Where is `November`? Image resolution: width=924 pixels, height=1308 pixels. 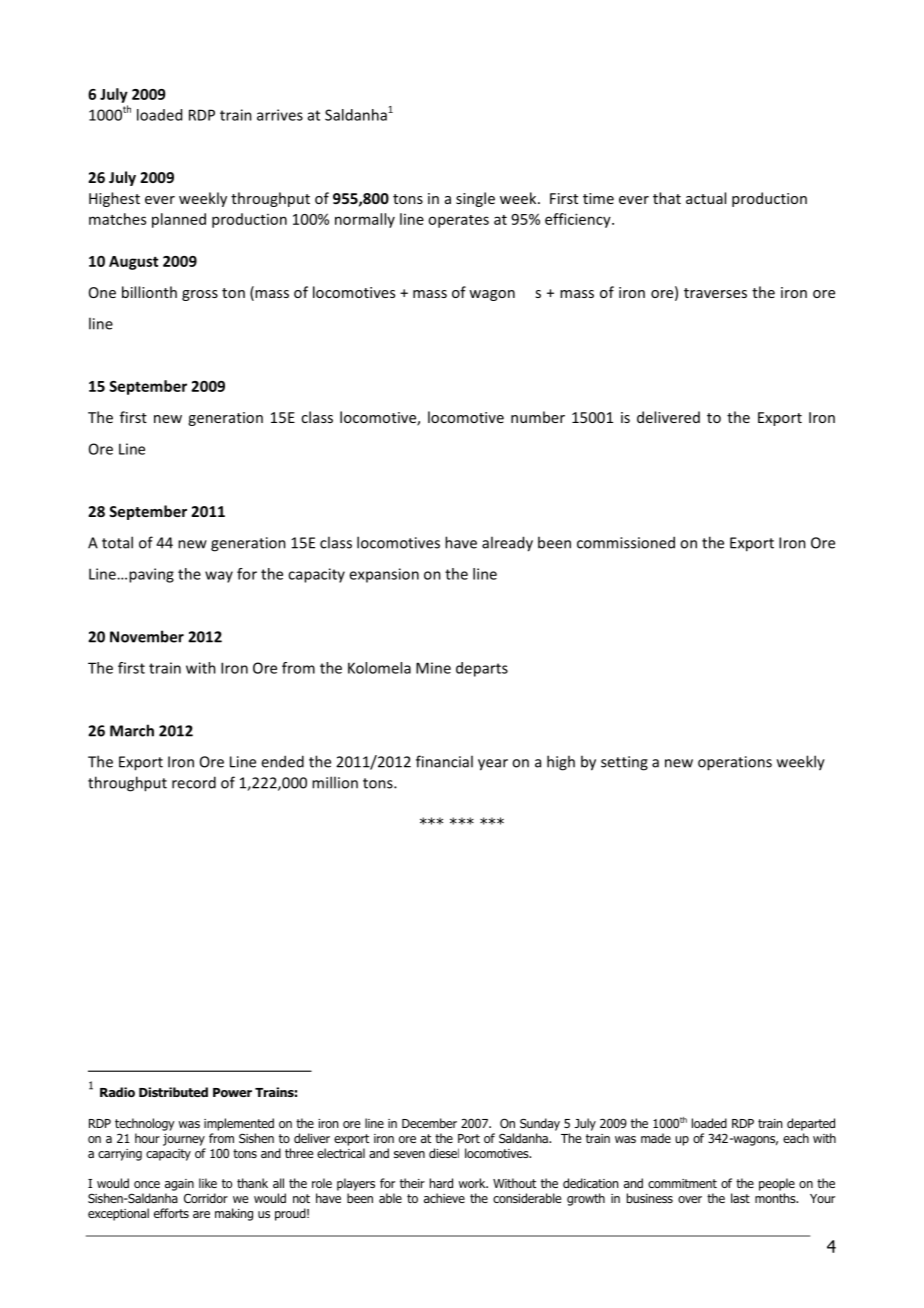 November is located at coordinates (147, 636).
